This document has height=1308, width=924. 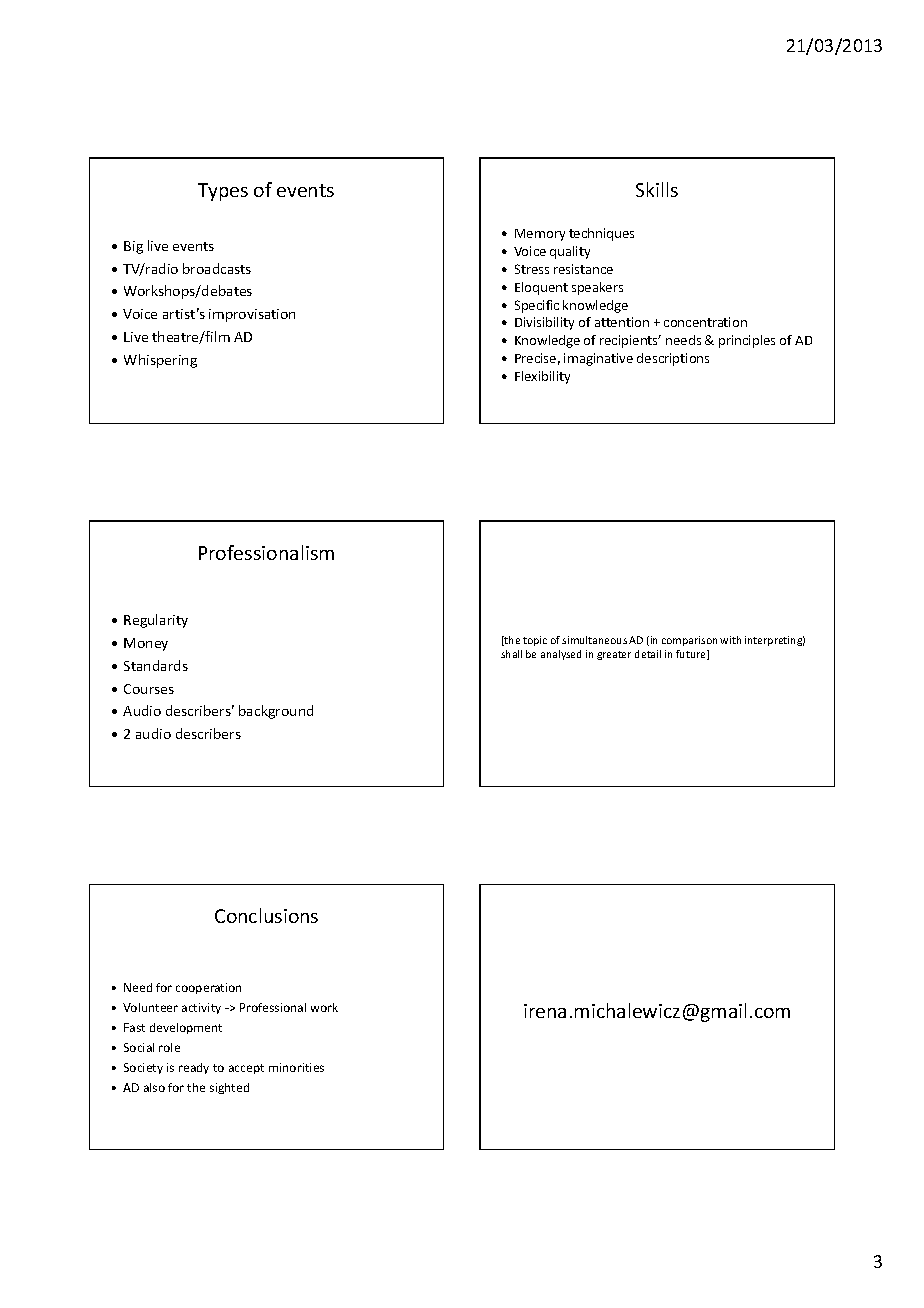 I want to click on Skills, so click(x=657, y=189).
